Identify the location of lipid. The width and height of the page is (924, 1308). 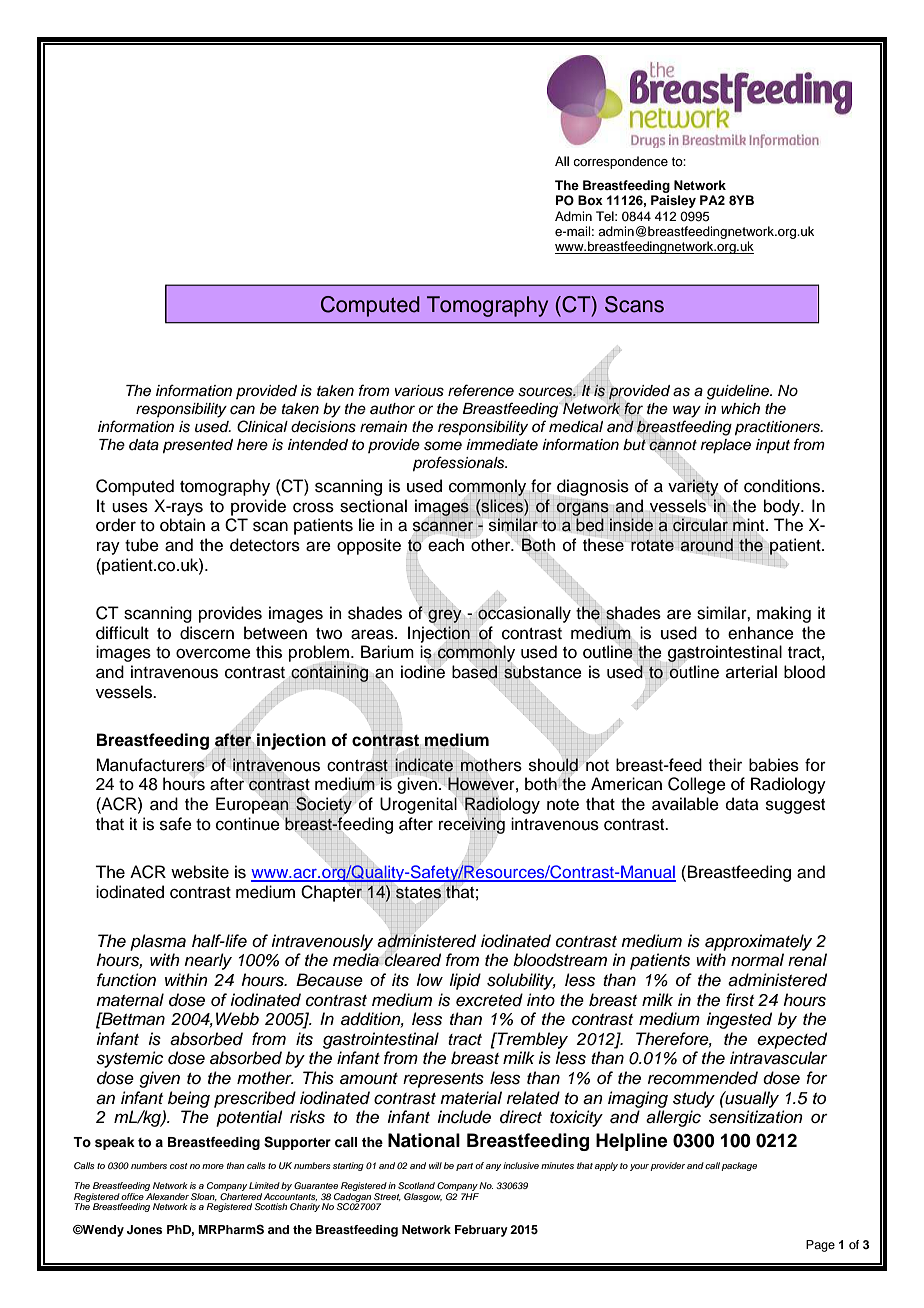
(465, 981).
